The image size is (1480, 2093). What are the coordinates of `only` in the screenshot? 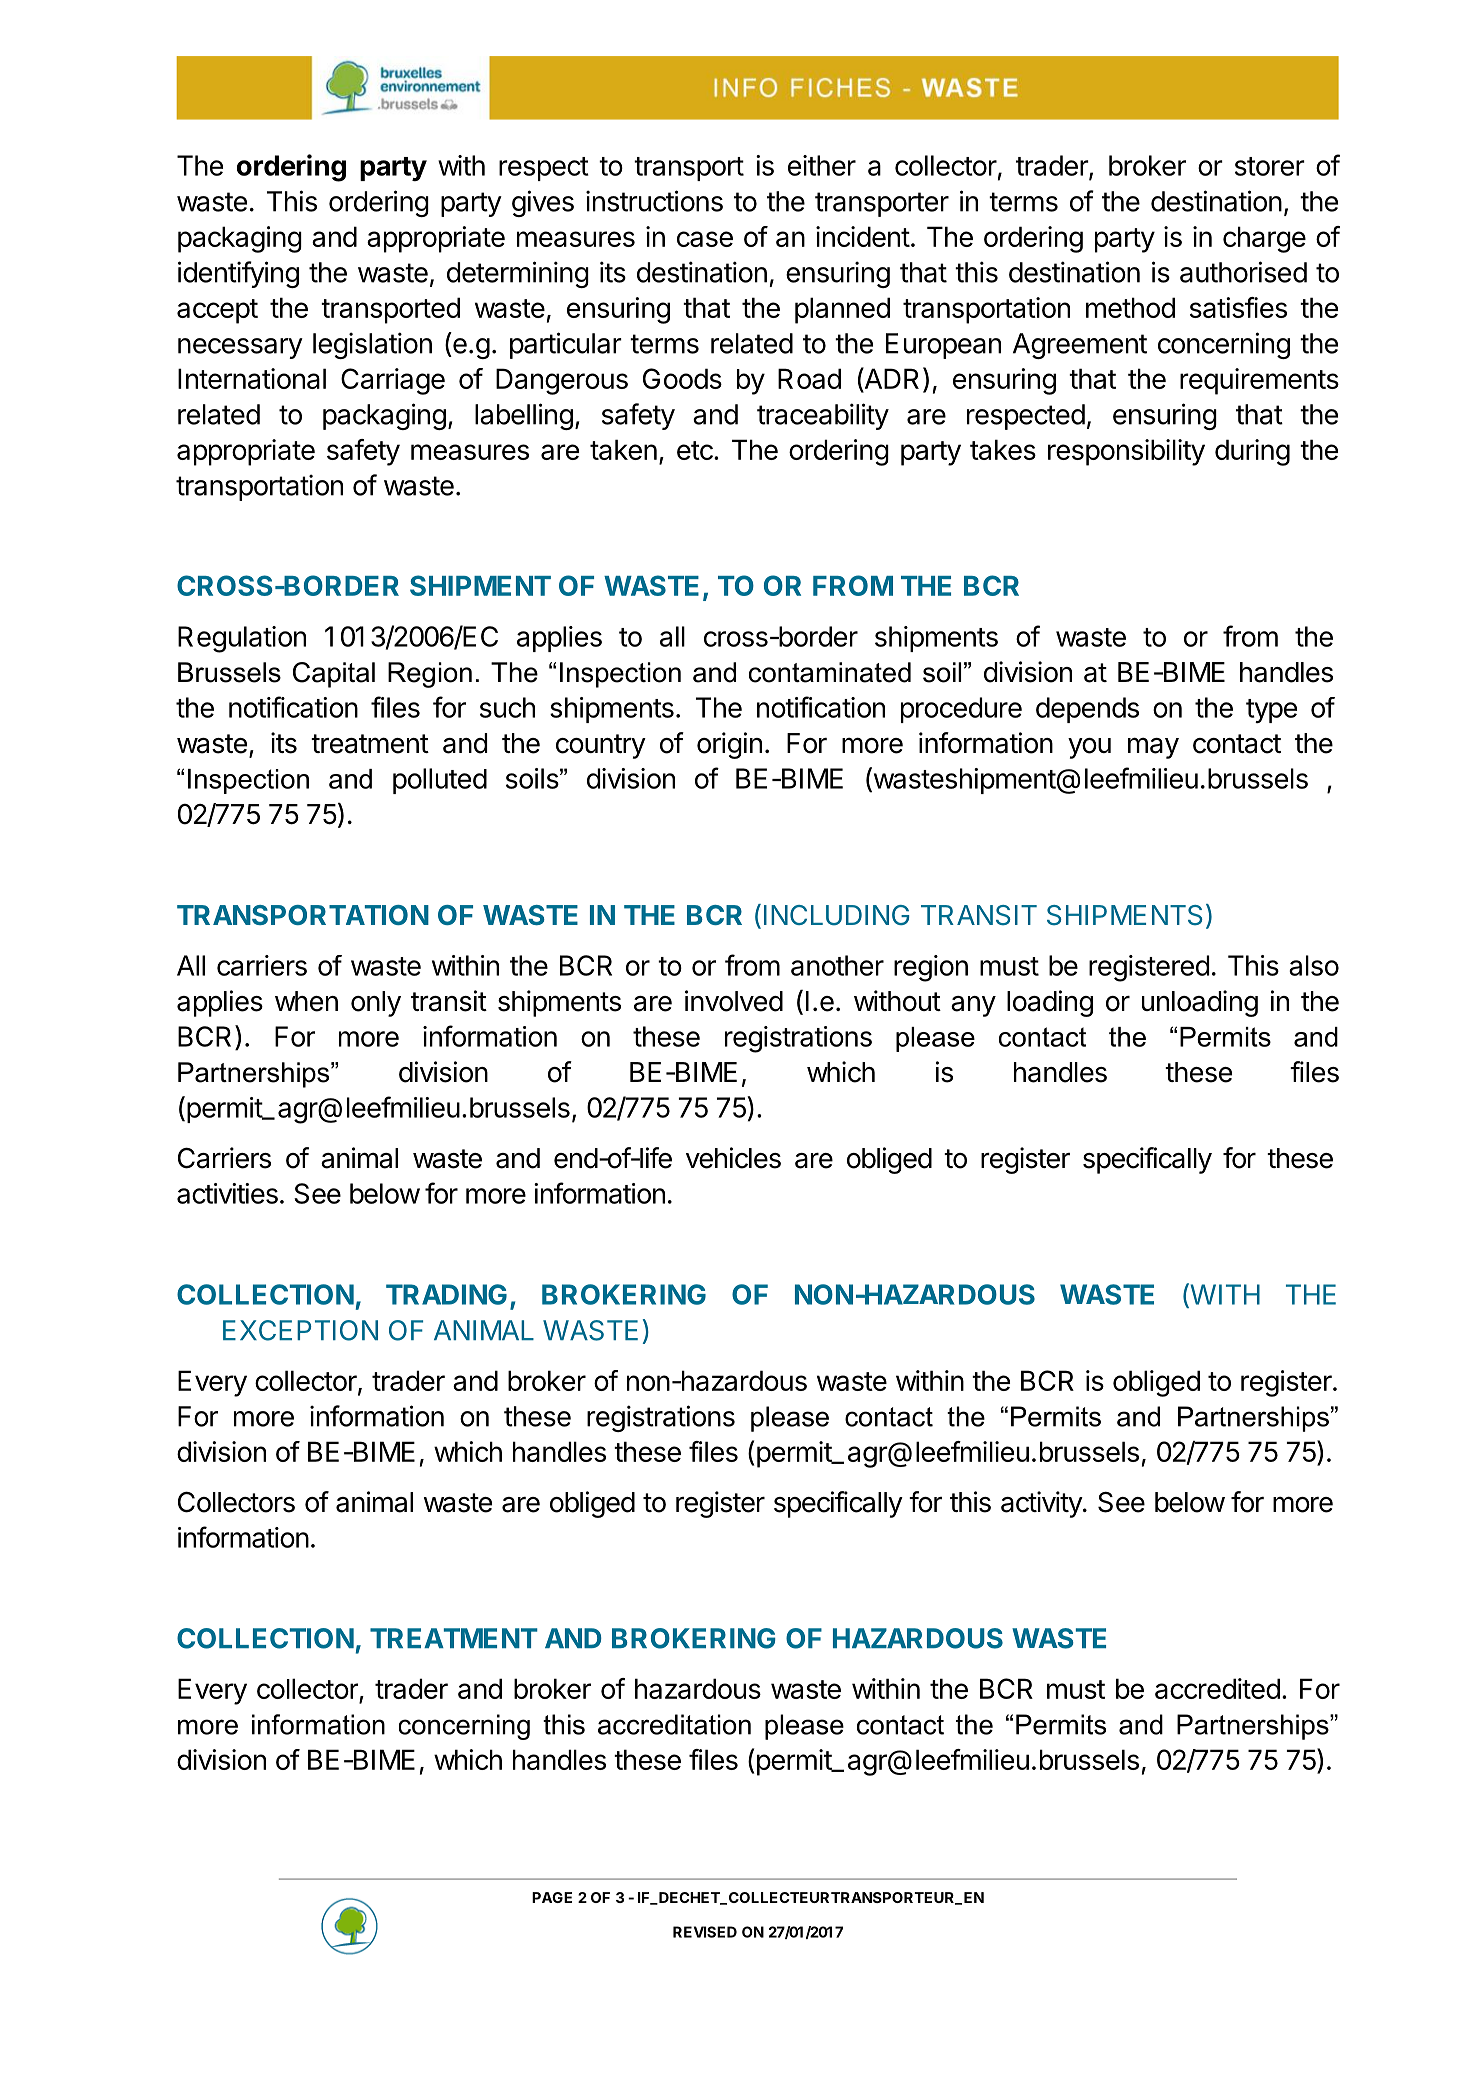 It's located at (376, 1004).
